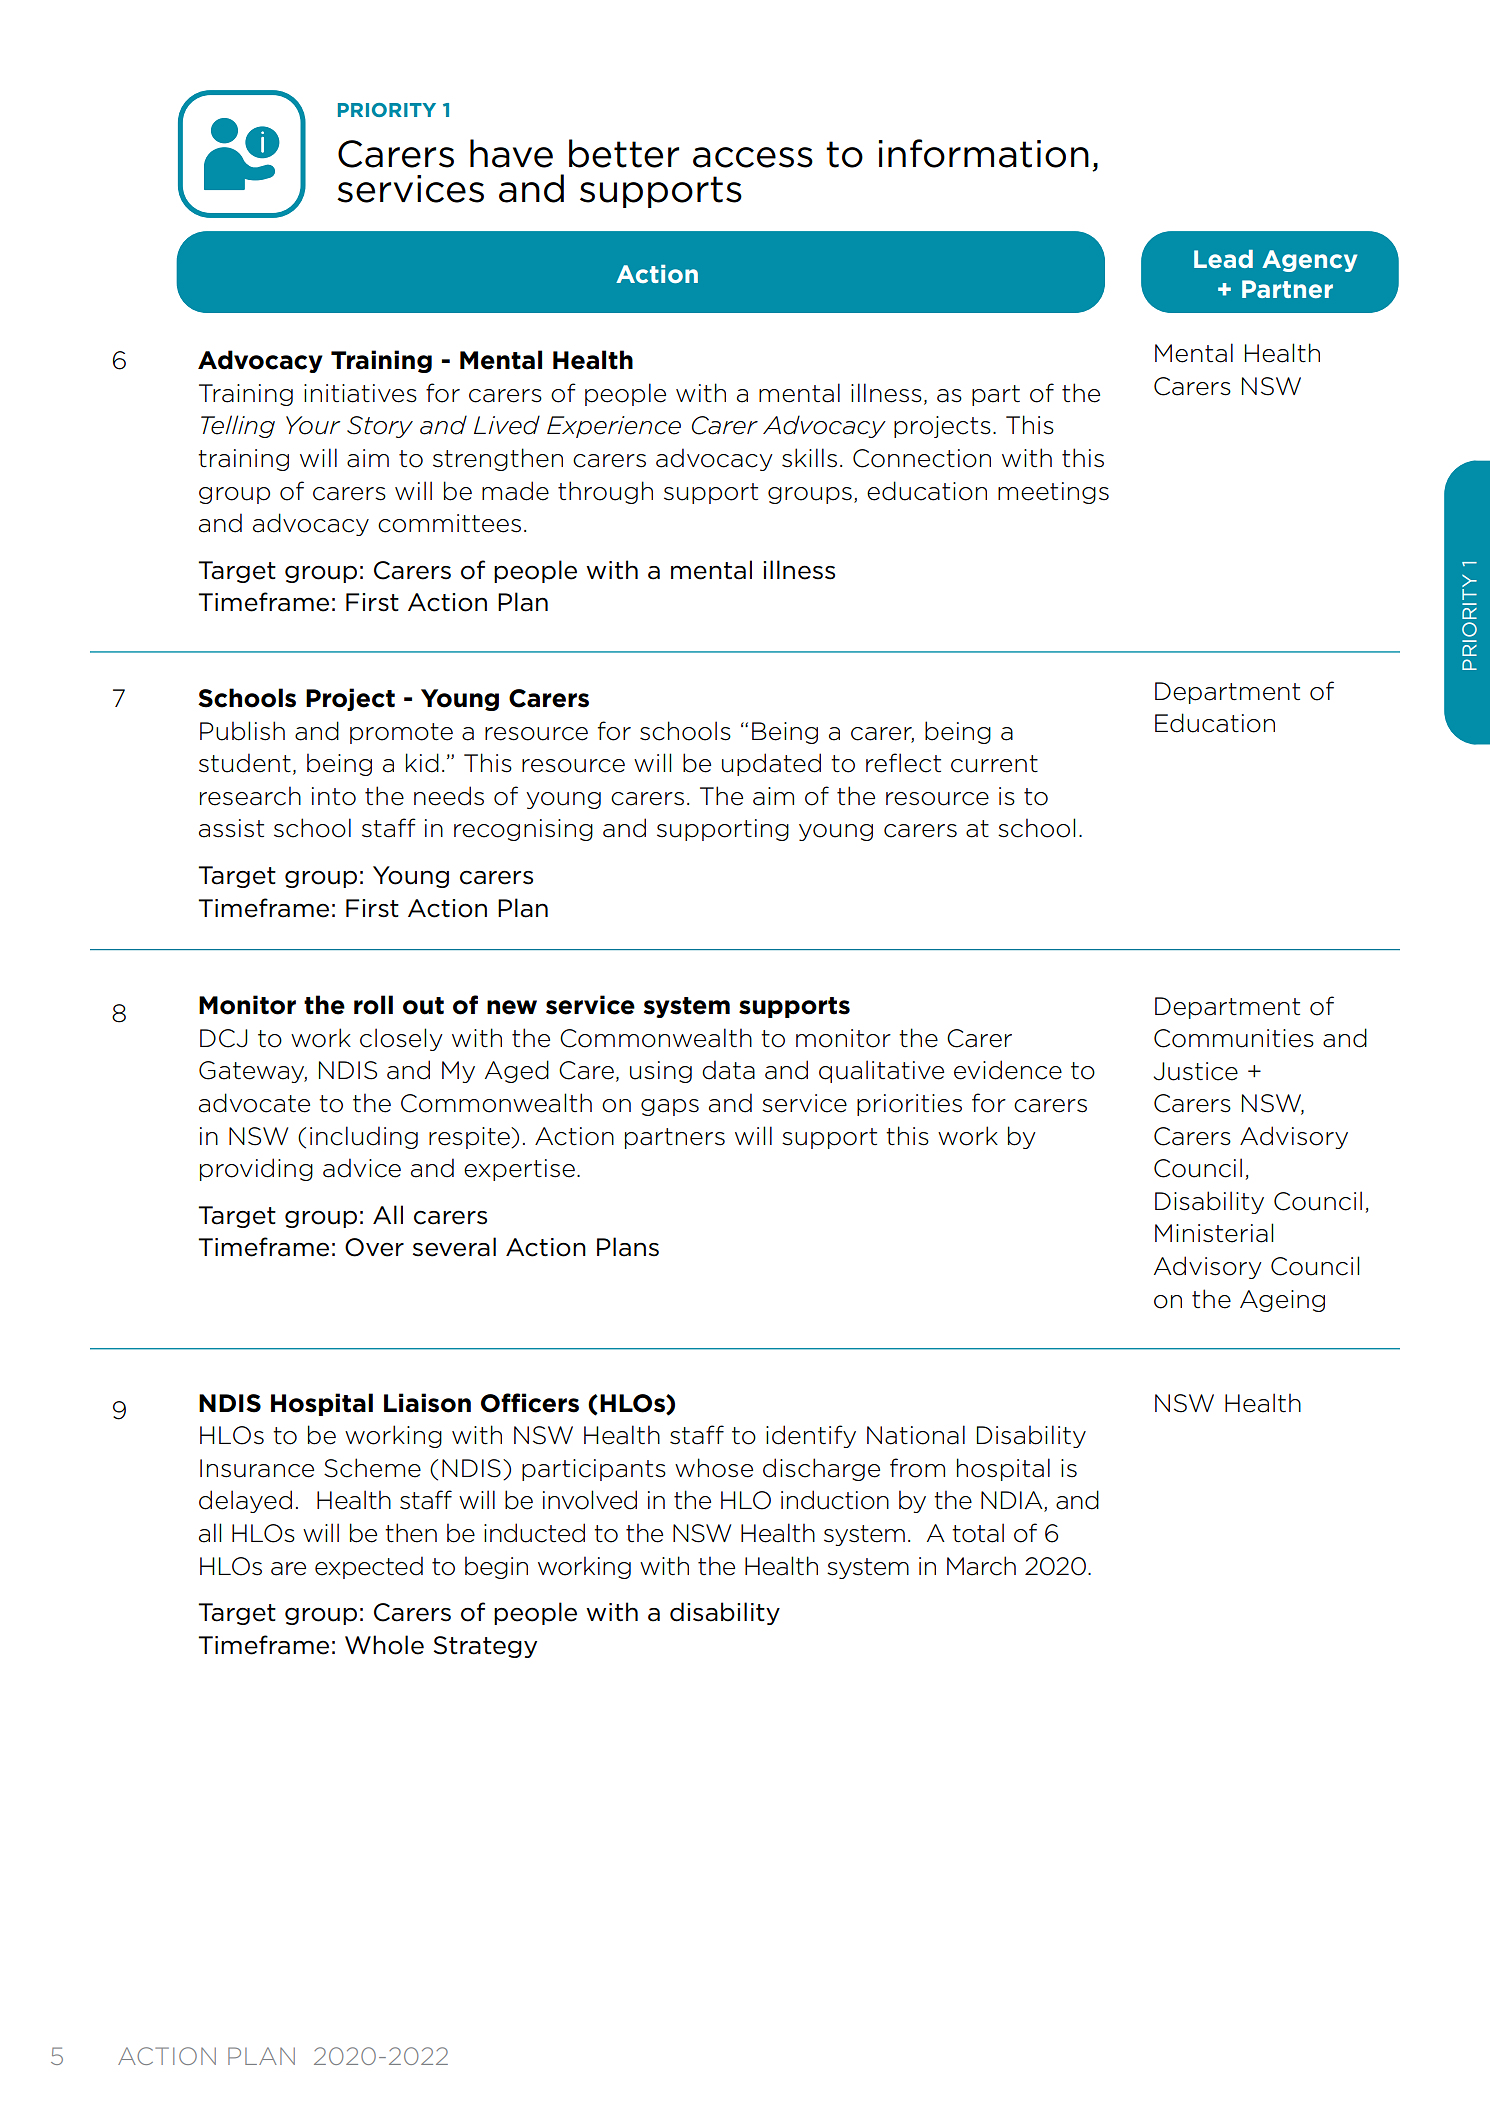 Image resolution: width=1490 pixels, height=2108 pixels. I want to click on updated, so click(771, 764).
